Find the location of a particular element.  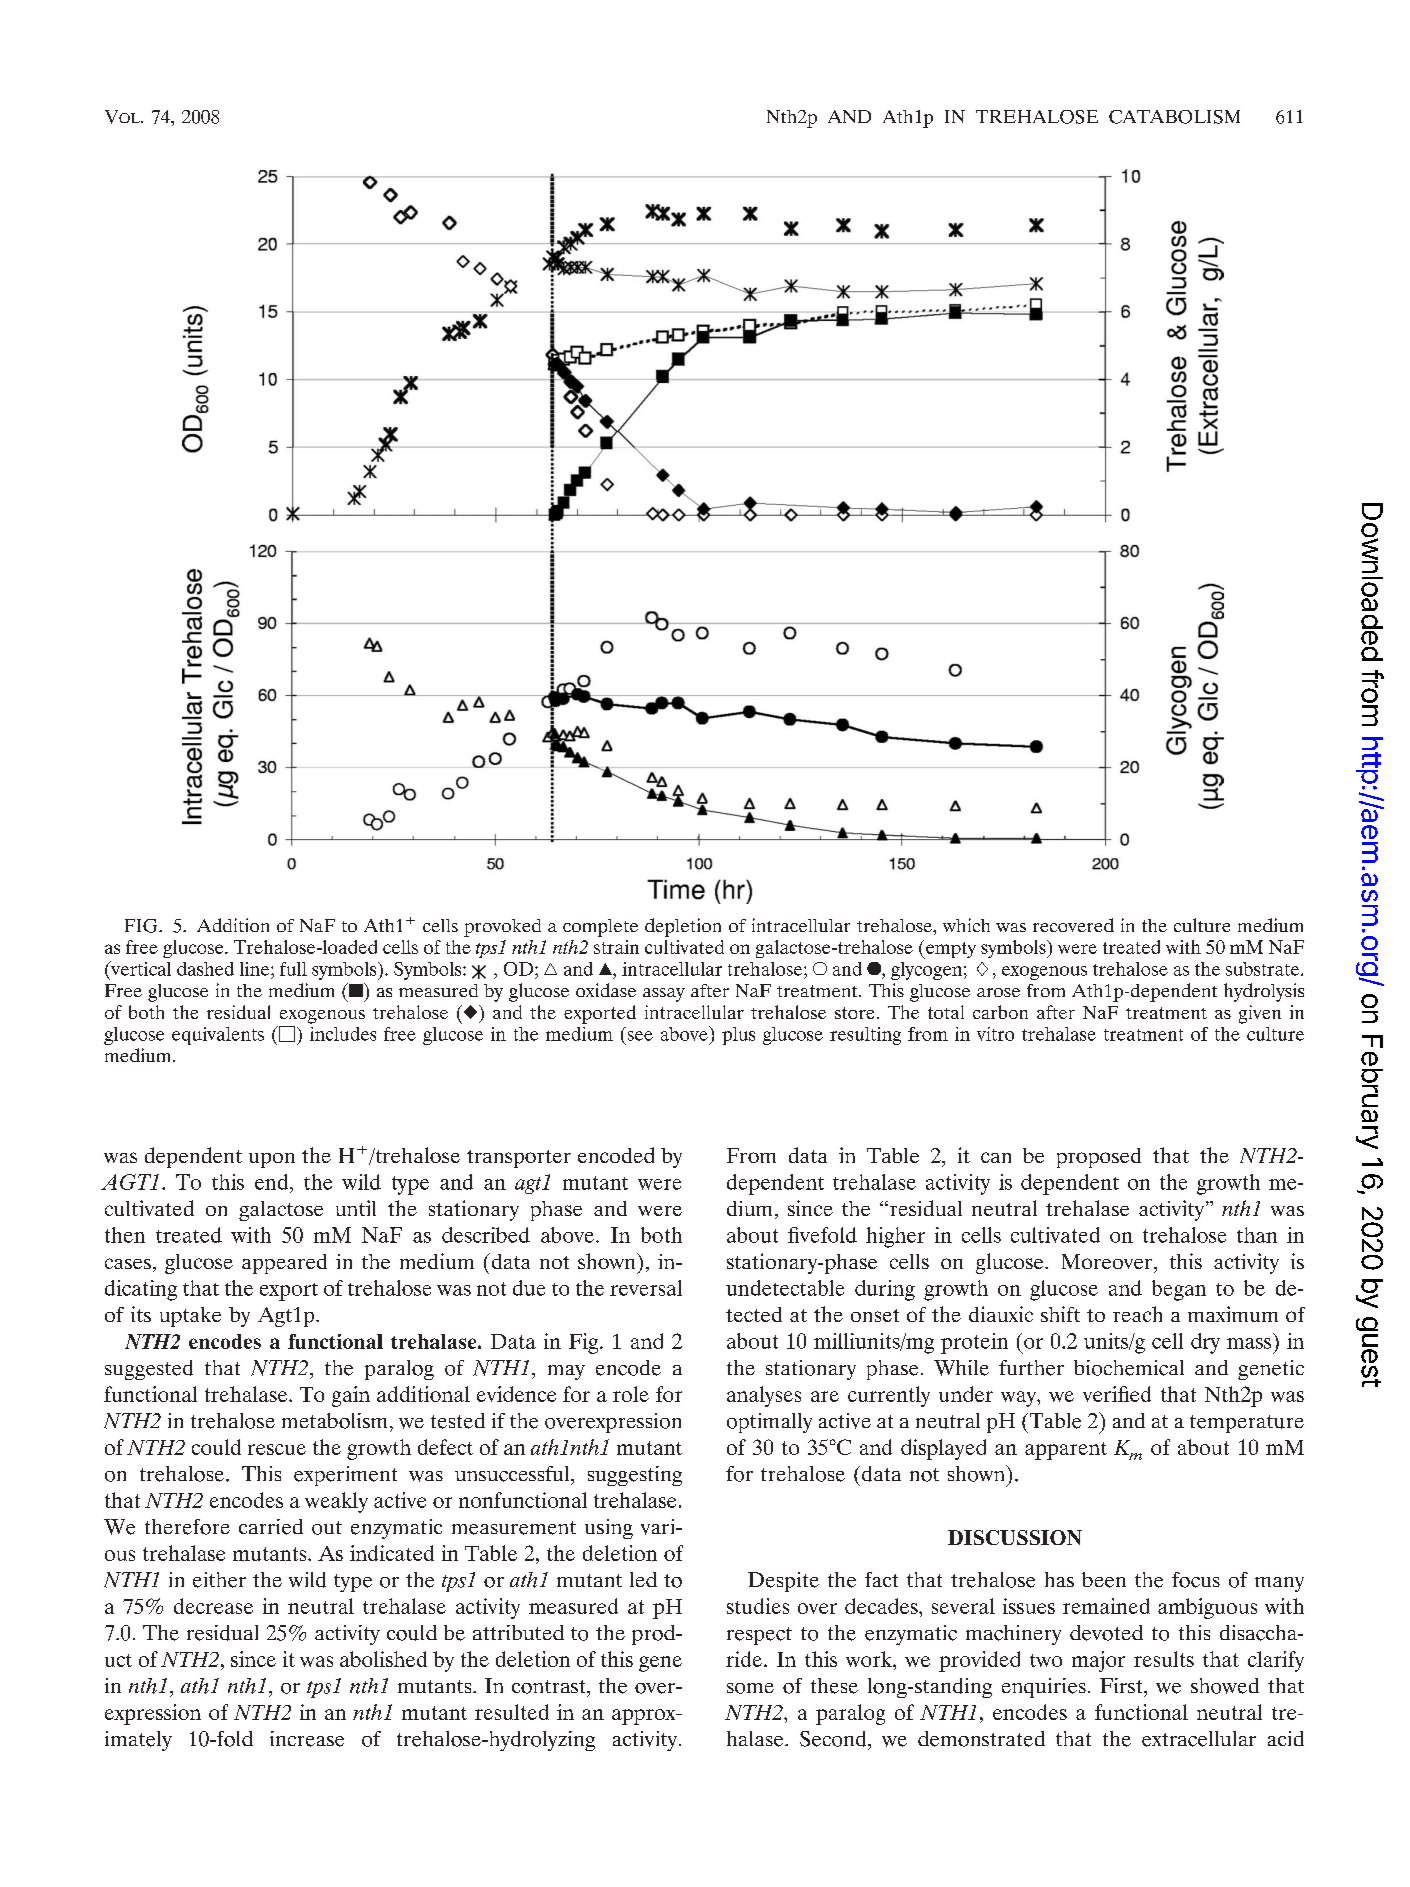

strain is located at coordinates (616, 947).
